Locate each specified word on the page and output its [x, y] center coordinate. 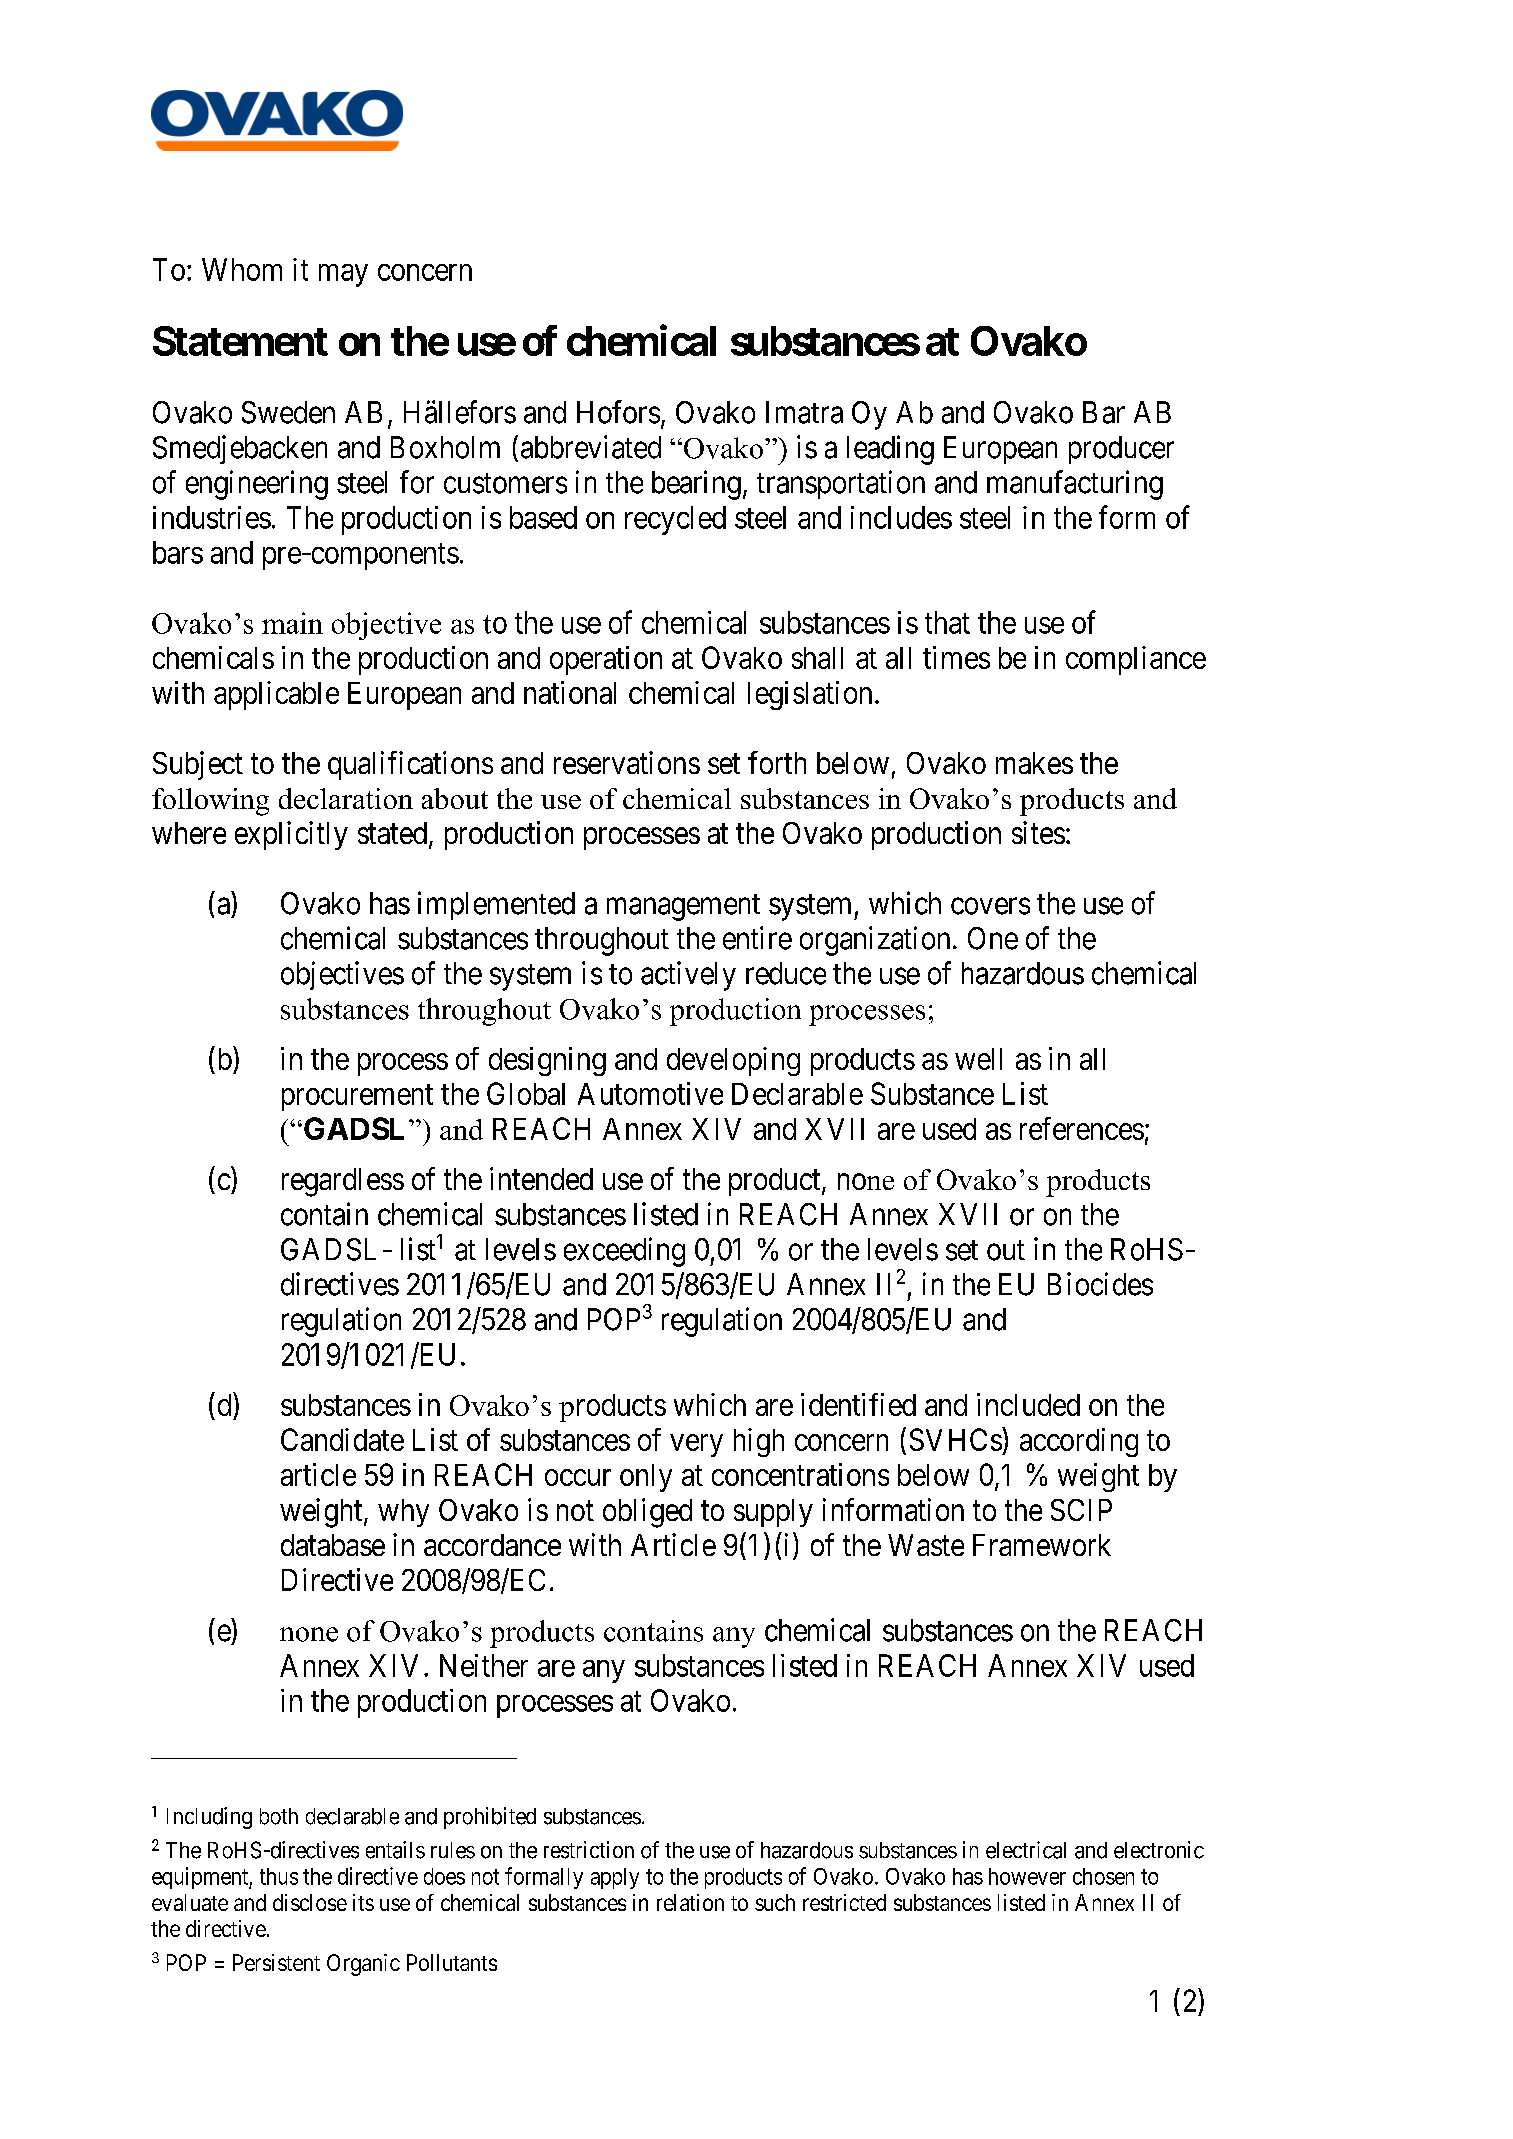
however [1027, 1876]
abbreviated [591, 447]
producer [1121, 450]
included [1028, 1404]
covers [990, 906]
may [343, 275]
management [683, 907]
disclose [310, 1902]
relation [690, 1902]
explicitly [291, 835]
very [696, 1445]
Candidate [342, 1439]
